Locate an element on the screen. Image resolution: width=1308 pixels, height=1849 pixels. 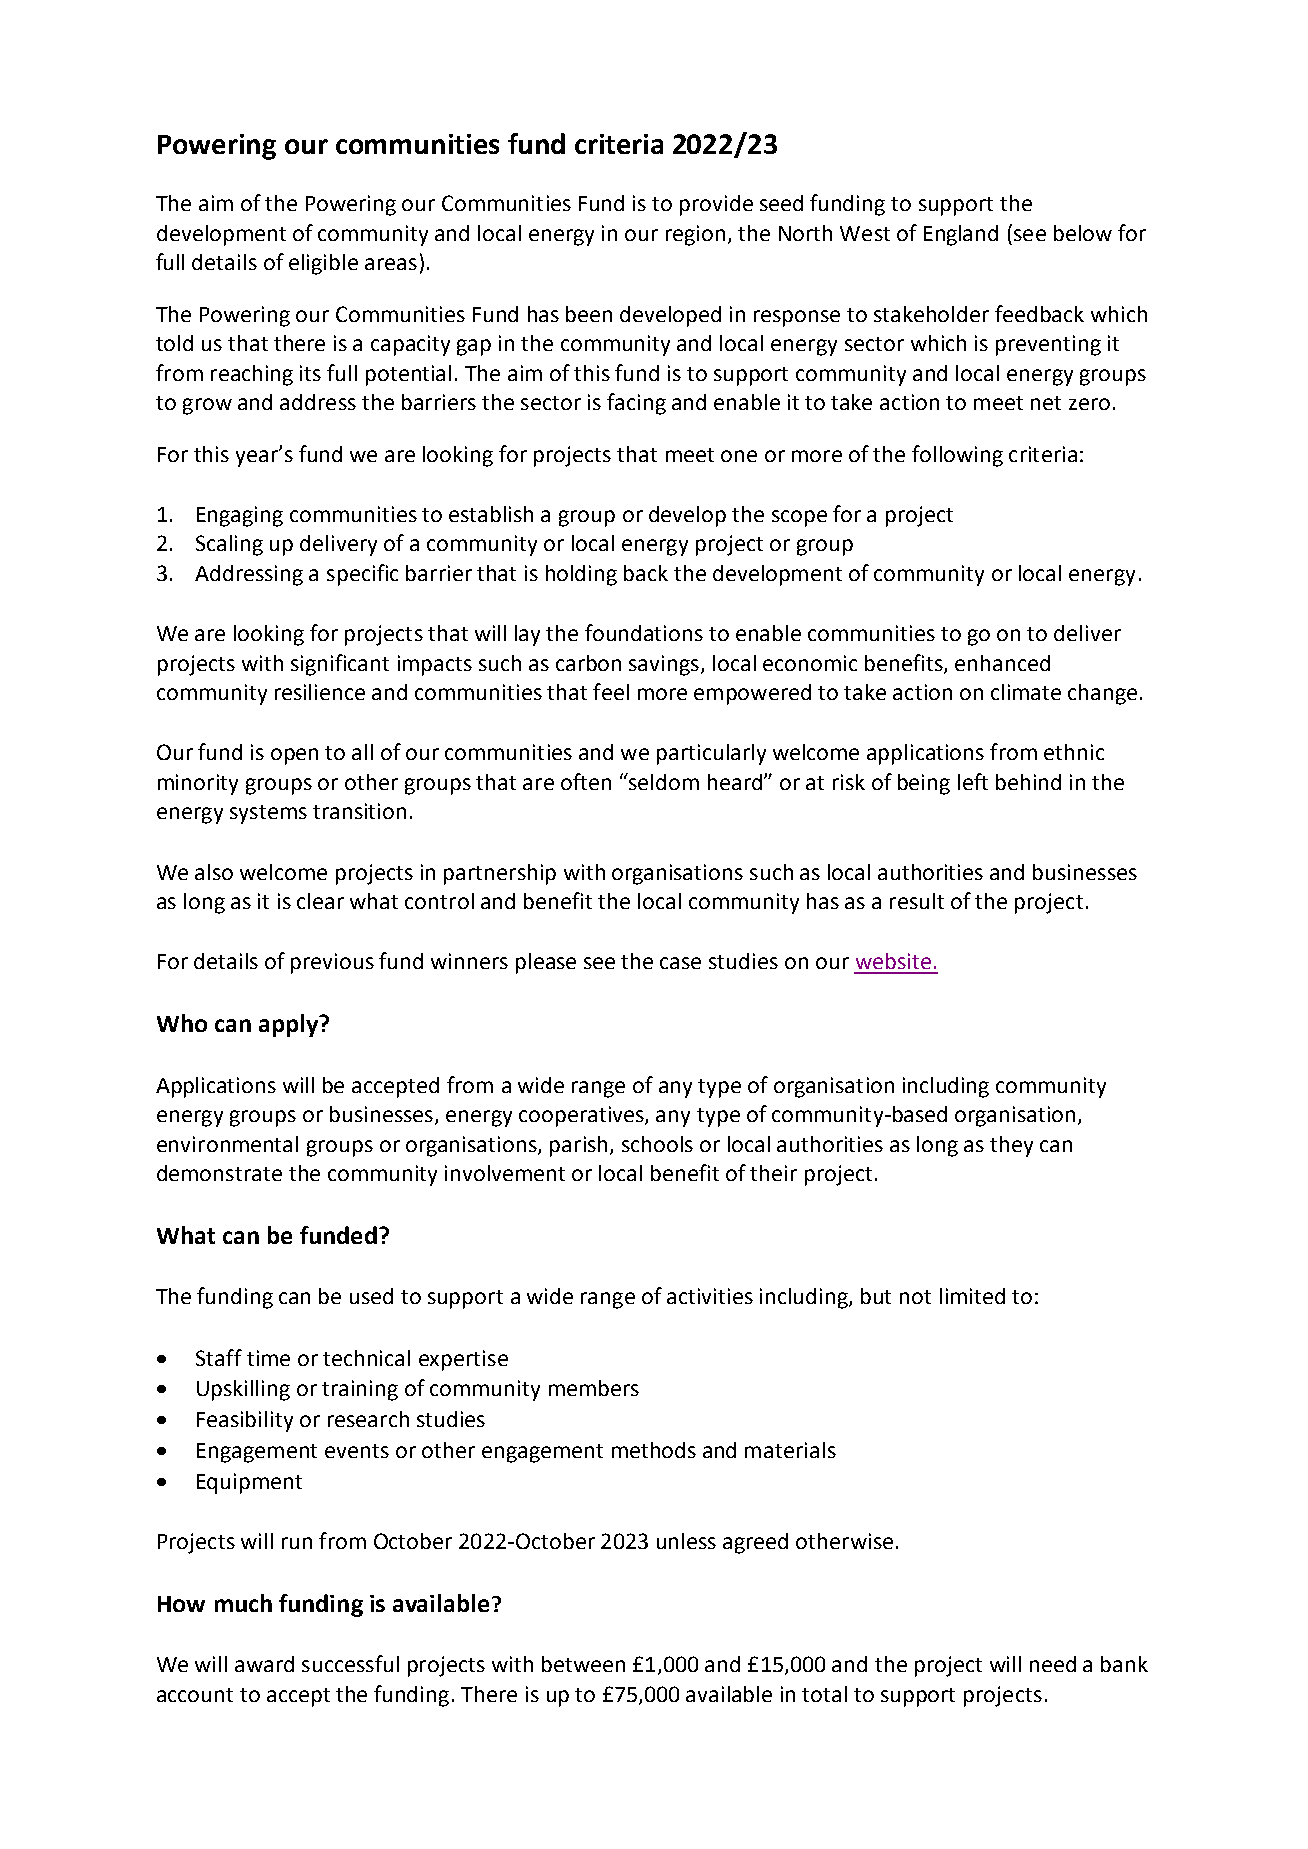
need is located at coordinates (1053, 1664).
